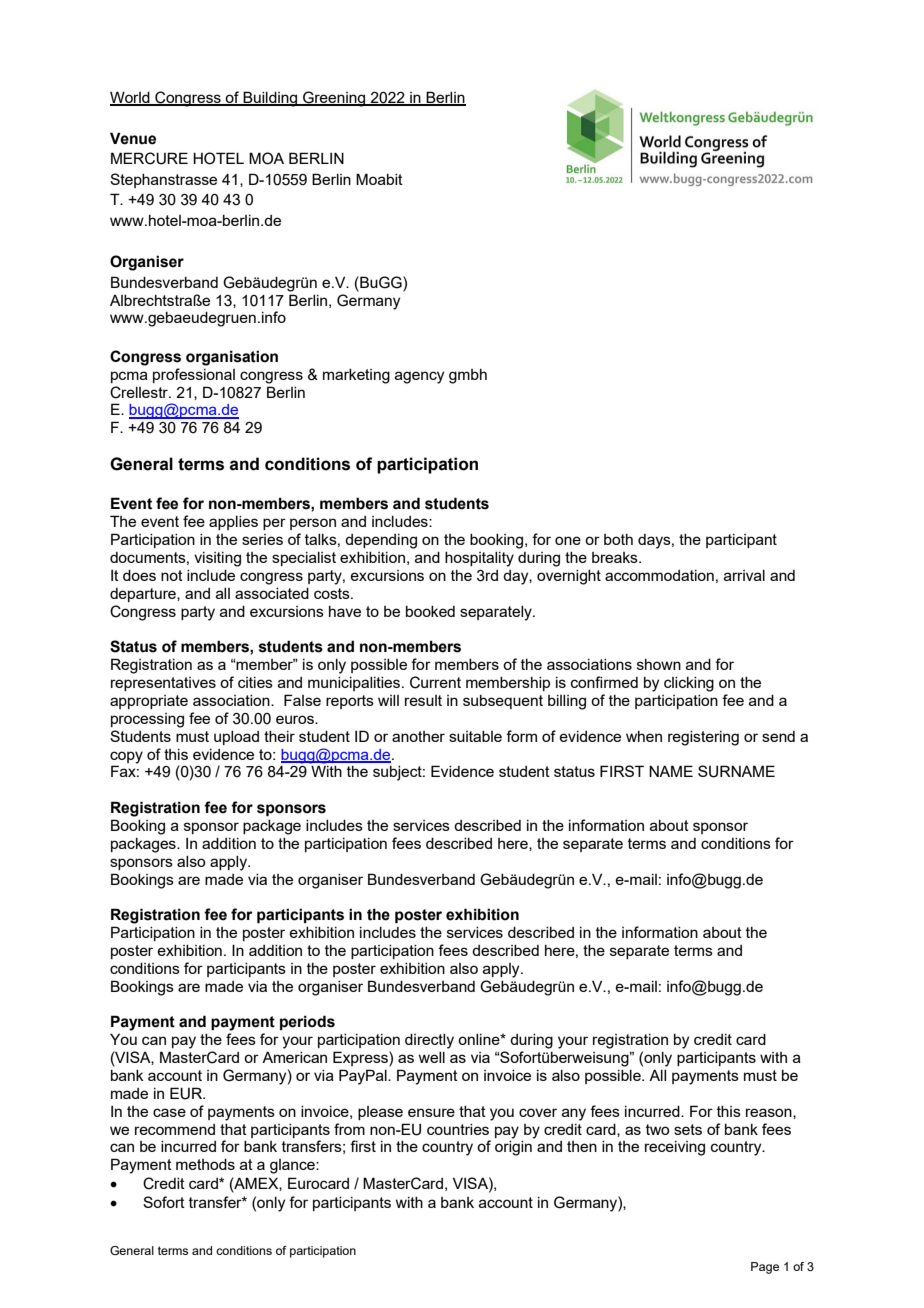 The image size is (924, 1308). What do you see at coordinates (689, 684) in the page?
I see `clicking` at bounding box center [689, 684].
